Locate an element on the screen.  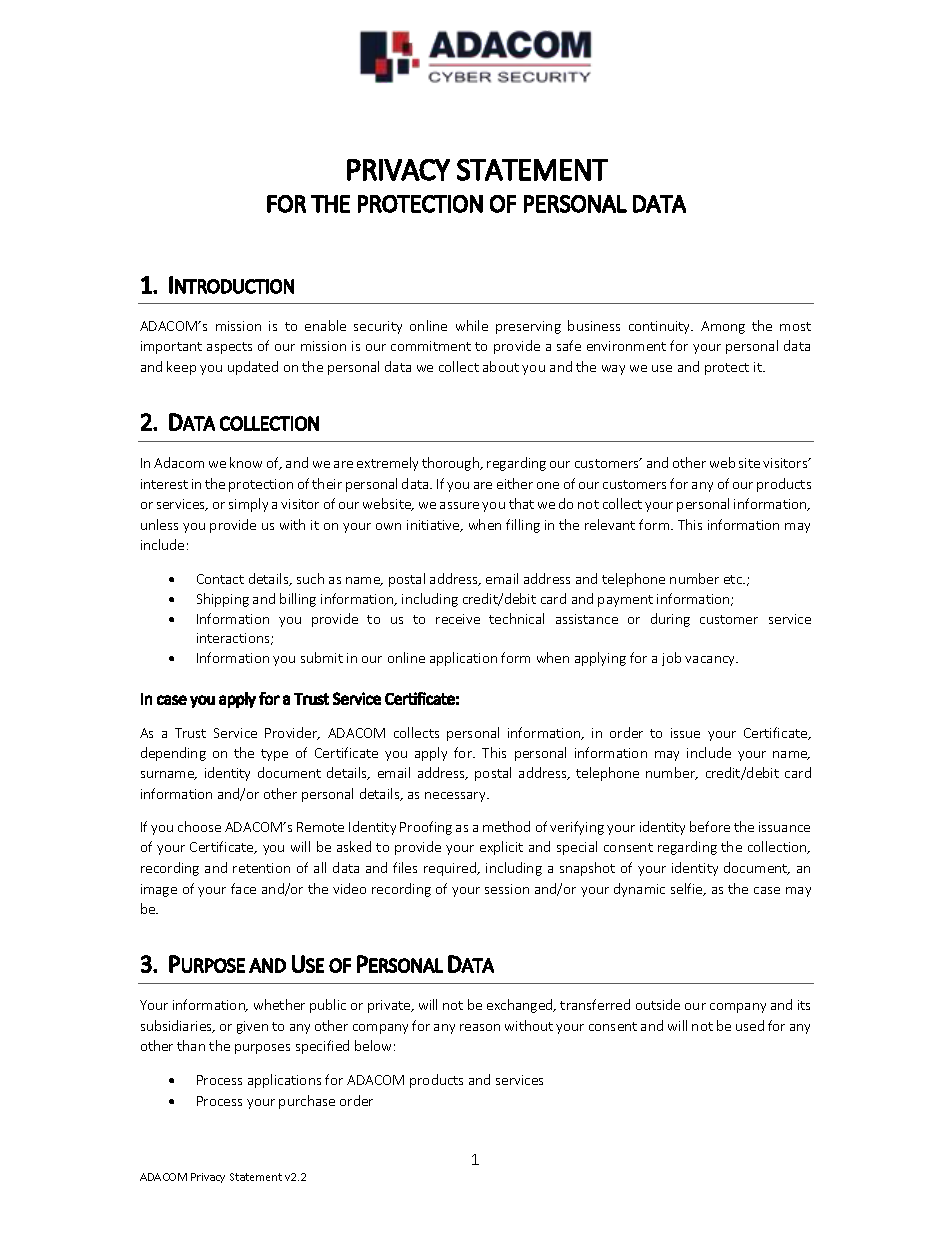
aspects is located at coordinates (229, 348).
